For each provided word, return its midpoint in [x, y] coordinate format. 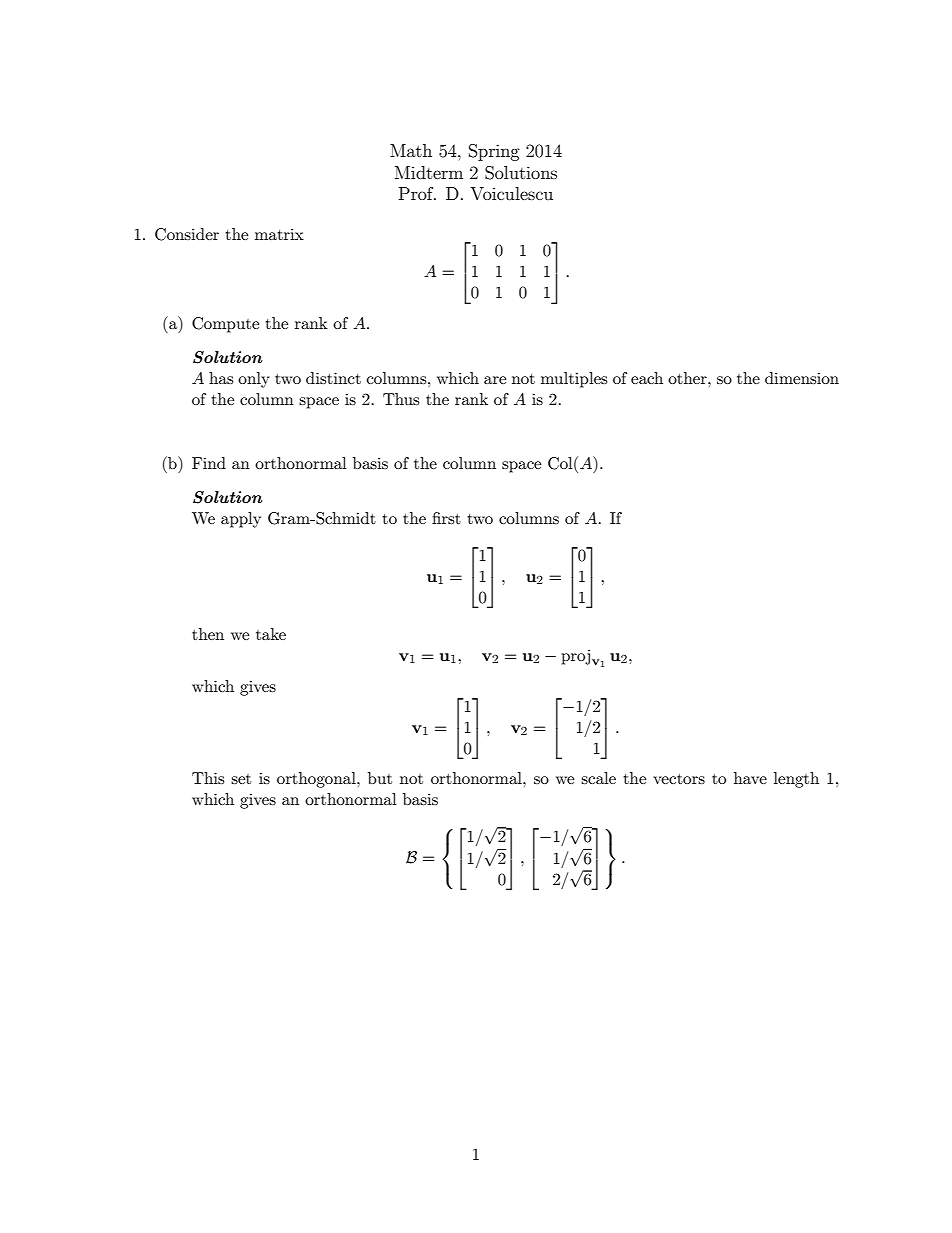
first [446, 518]
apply [241, 520]
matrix [279, 234]
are [495, 380]
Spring [494, 152]
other [688, 378]
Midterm [429, 172]
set [241, 779]
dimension [802, 378]
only [254, 380]
